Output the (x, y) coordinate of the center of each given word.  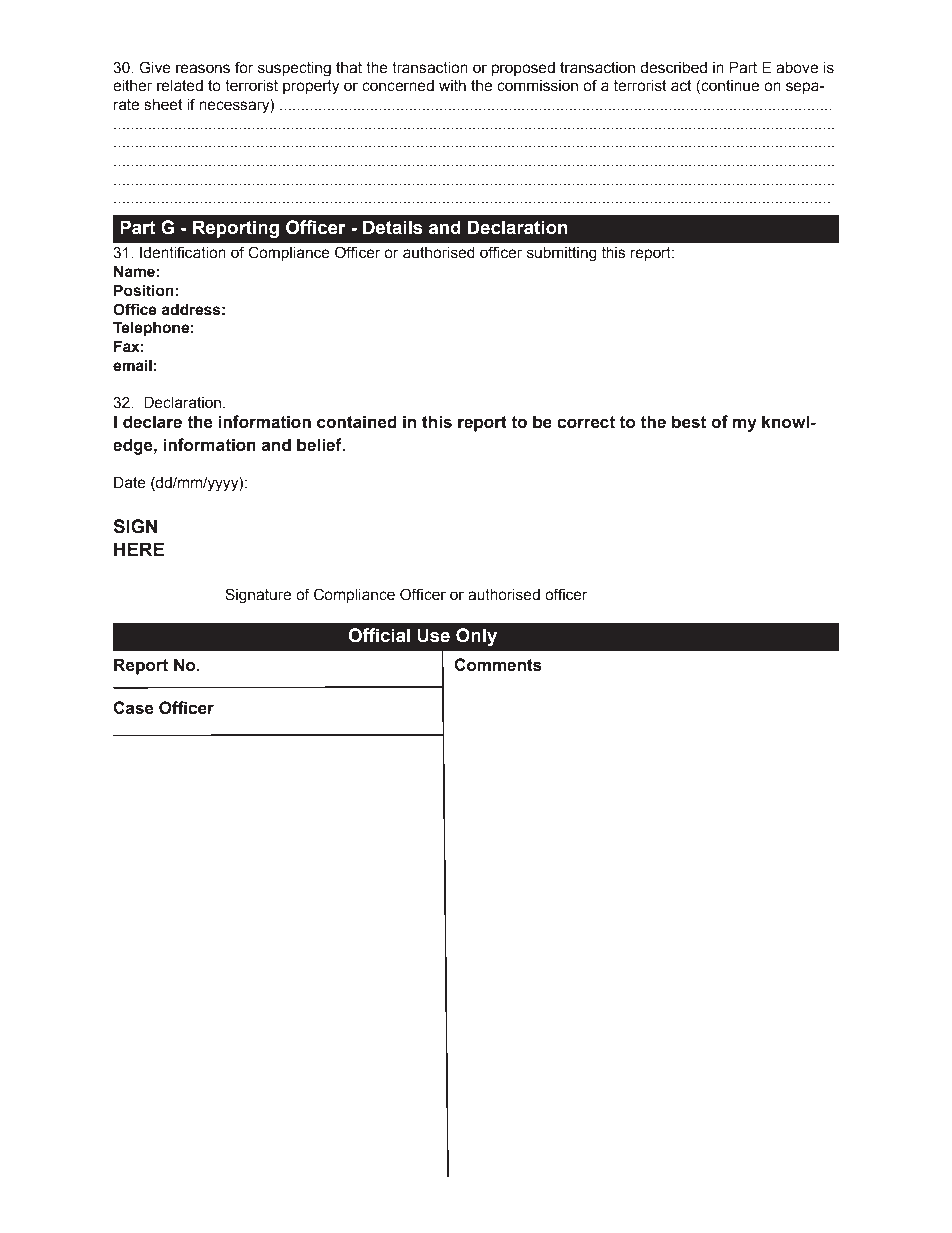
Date (130, 482)
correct (586, 422)
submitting (562, 254)
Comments (498, 665)
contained (357, 422)
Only (476, 637)
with (452, 86)
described (673, 68)
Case (133, 708)
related (180, 86)
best (689, 422)
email (132, 365)
